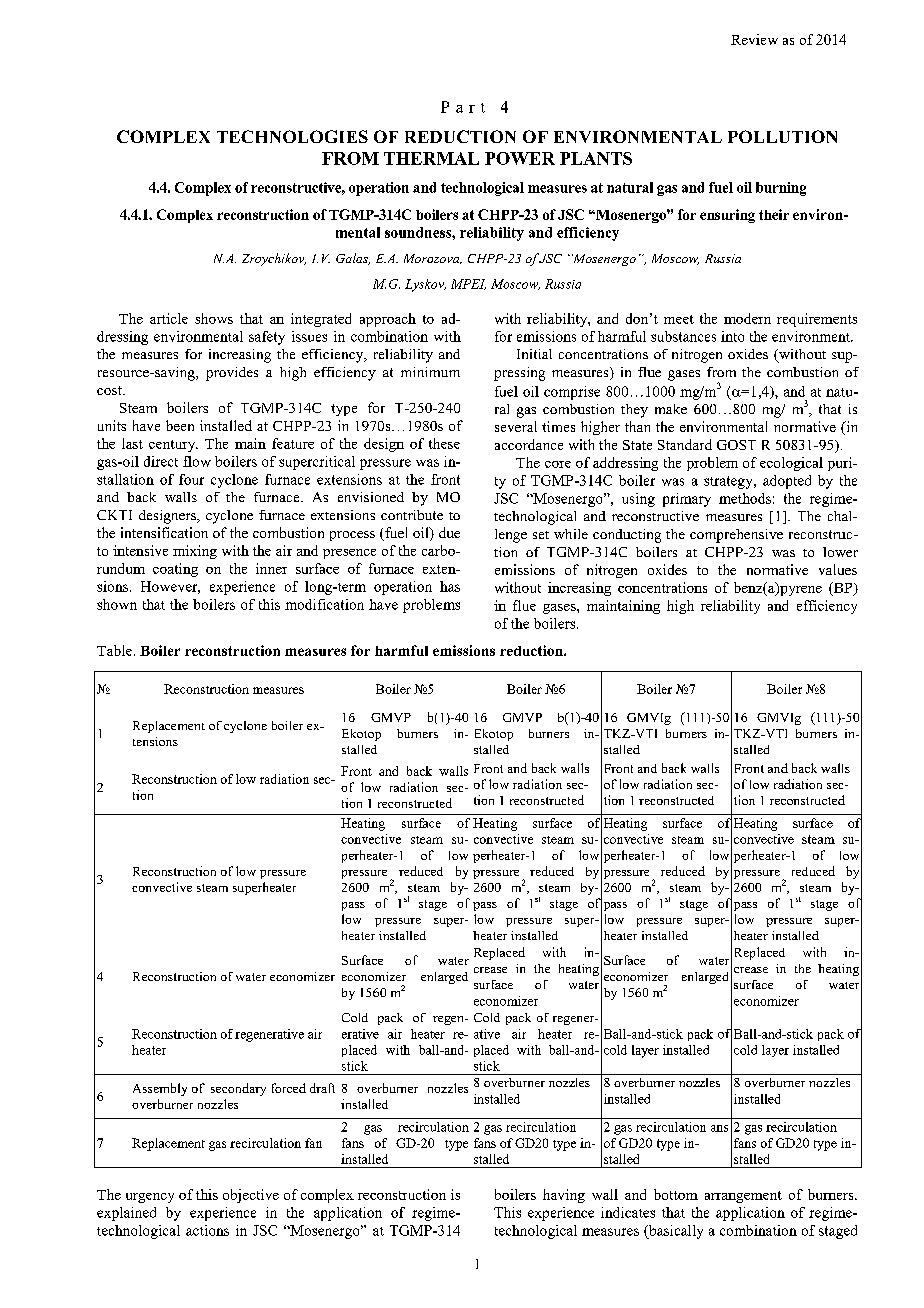 The width and height of the screenshot is (924, 1308). I want to click on arrangement, so click(743, 1197).
